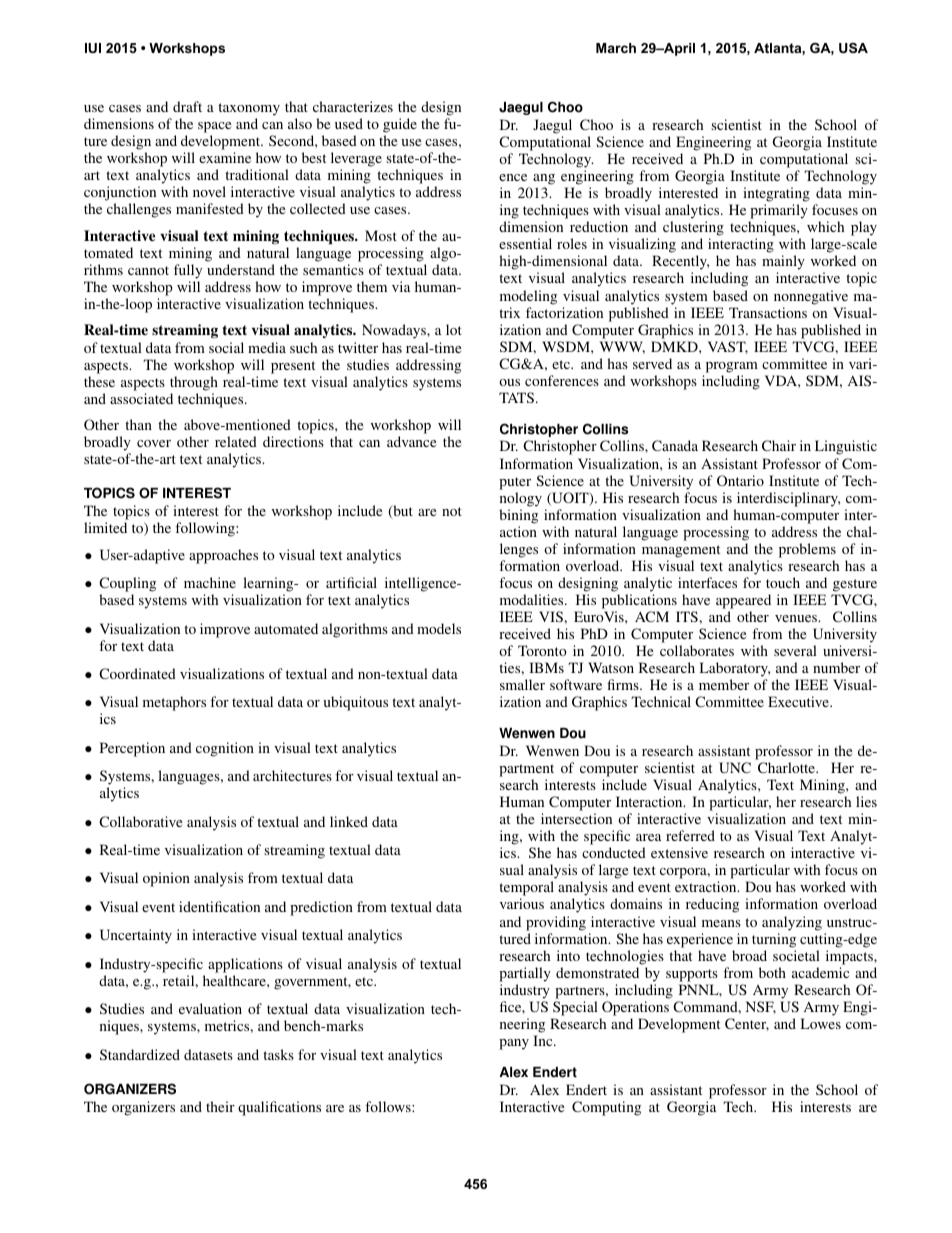  What do you see at coordinates (187, 106) in the page?
I see `draft` at bounding box center [187, 106].
